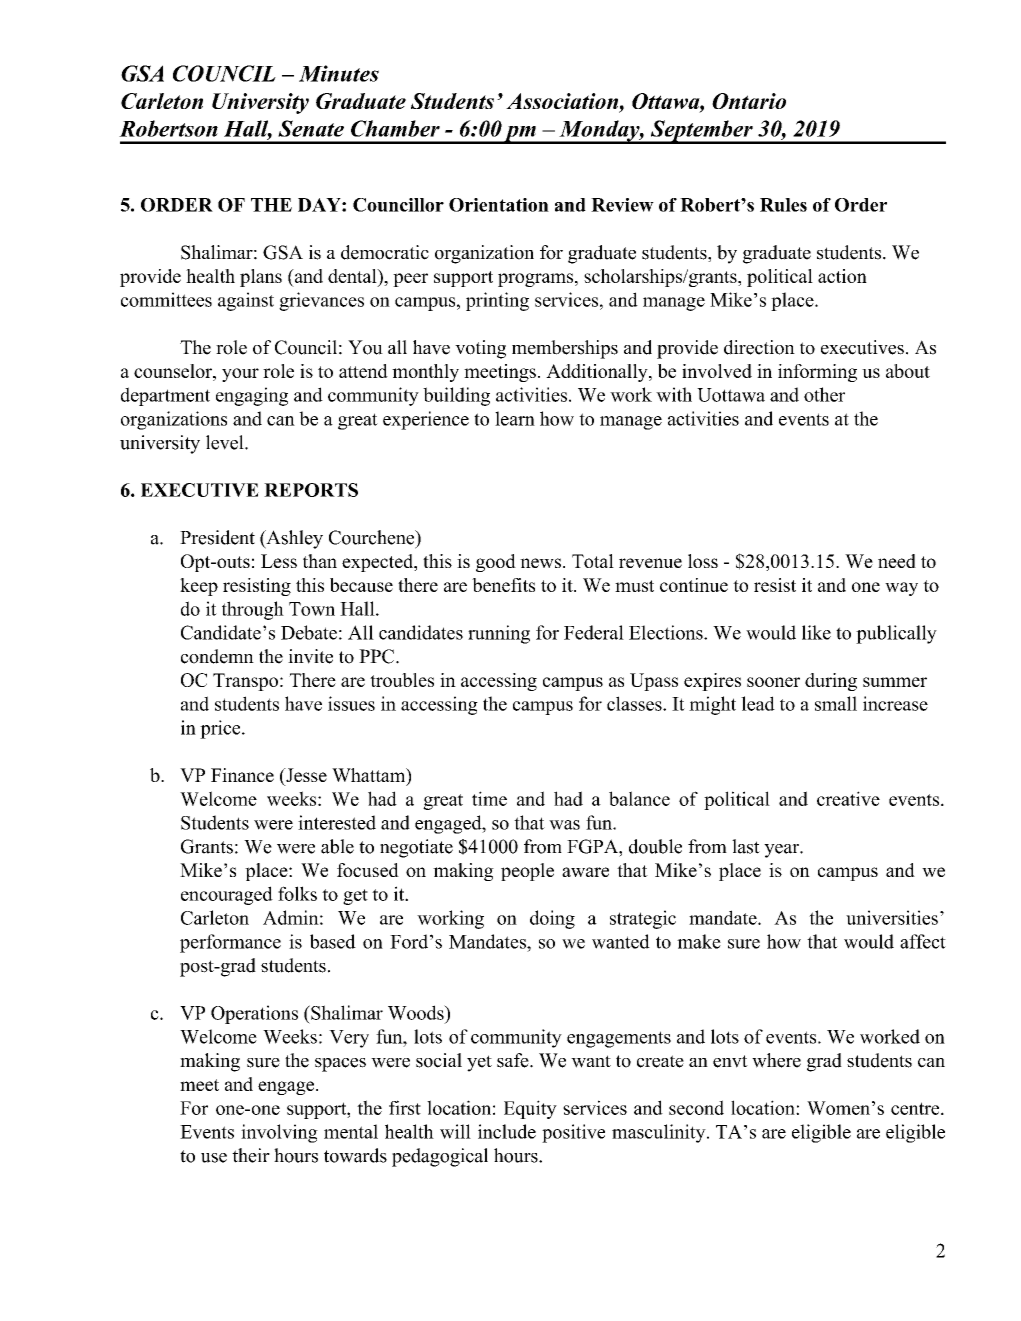 This document has width=1021, height=1321. I want to click on running, so click(499, 634).
